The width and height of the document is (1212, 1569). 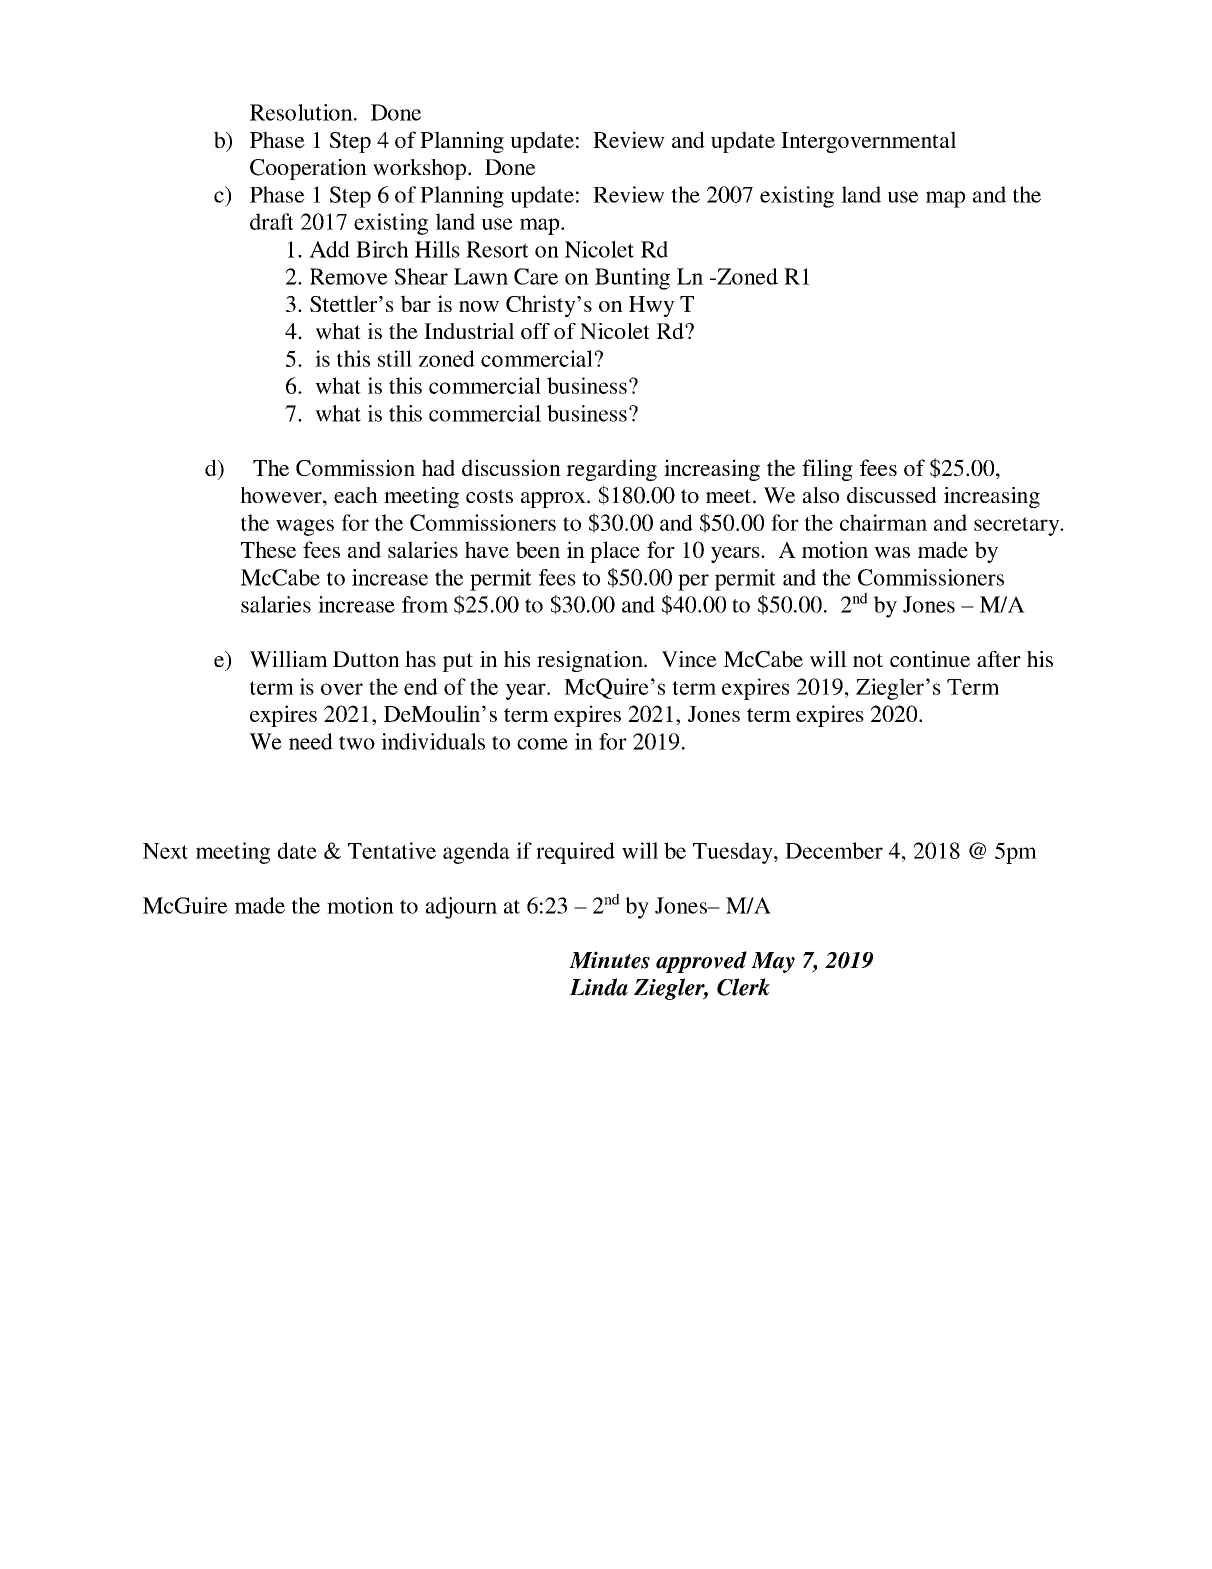 I want to click on Resolution, so click(x=302, y=112).
